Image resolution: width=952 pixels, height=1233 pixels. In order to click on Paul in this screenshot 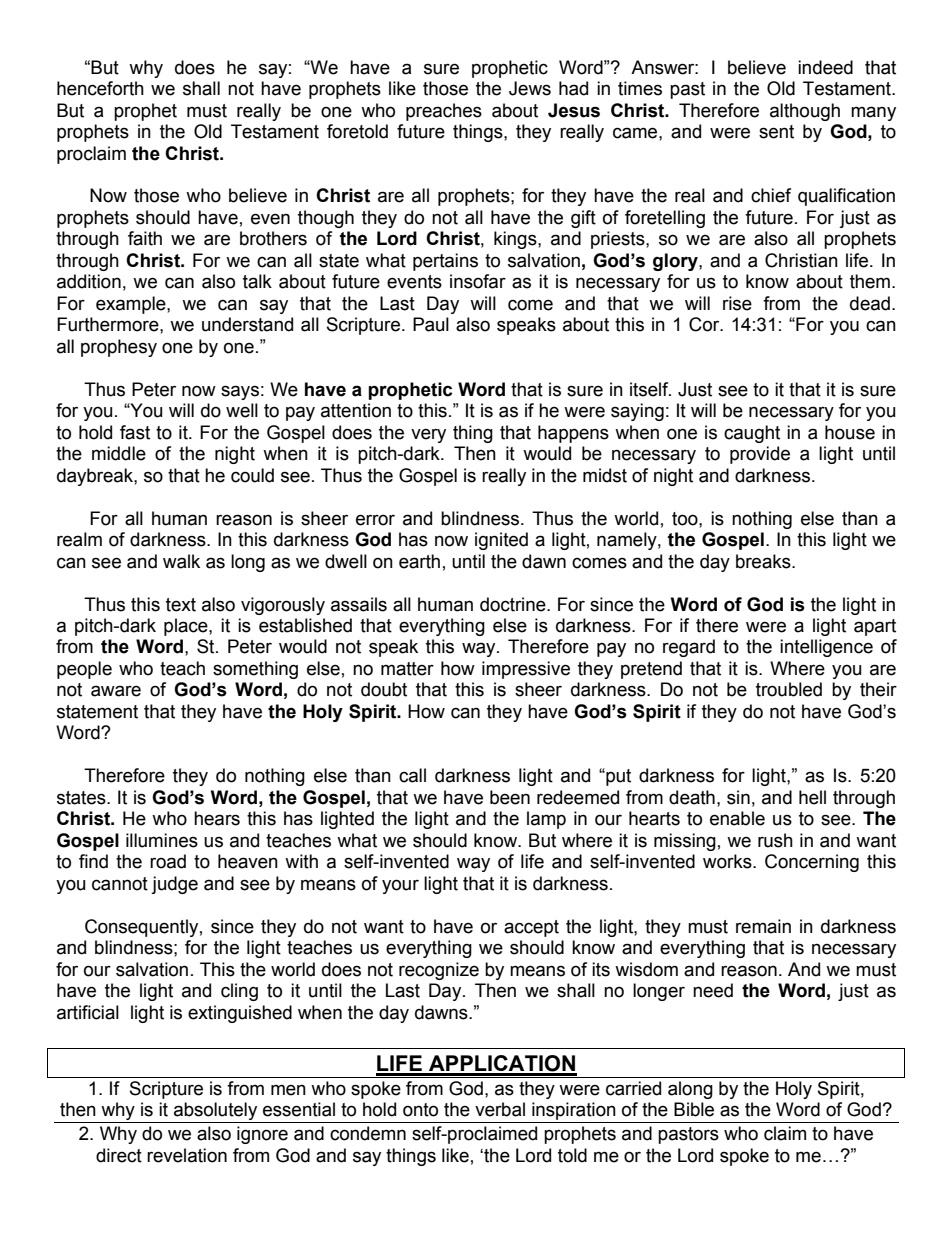, I will do `click(431, 324)`.
